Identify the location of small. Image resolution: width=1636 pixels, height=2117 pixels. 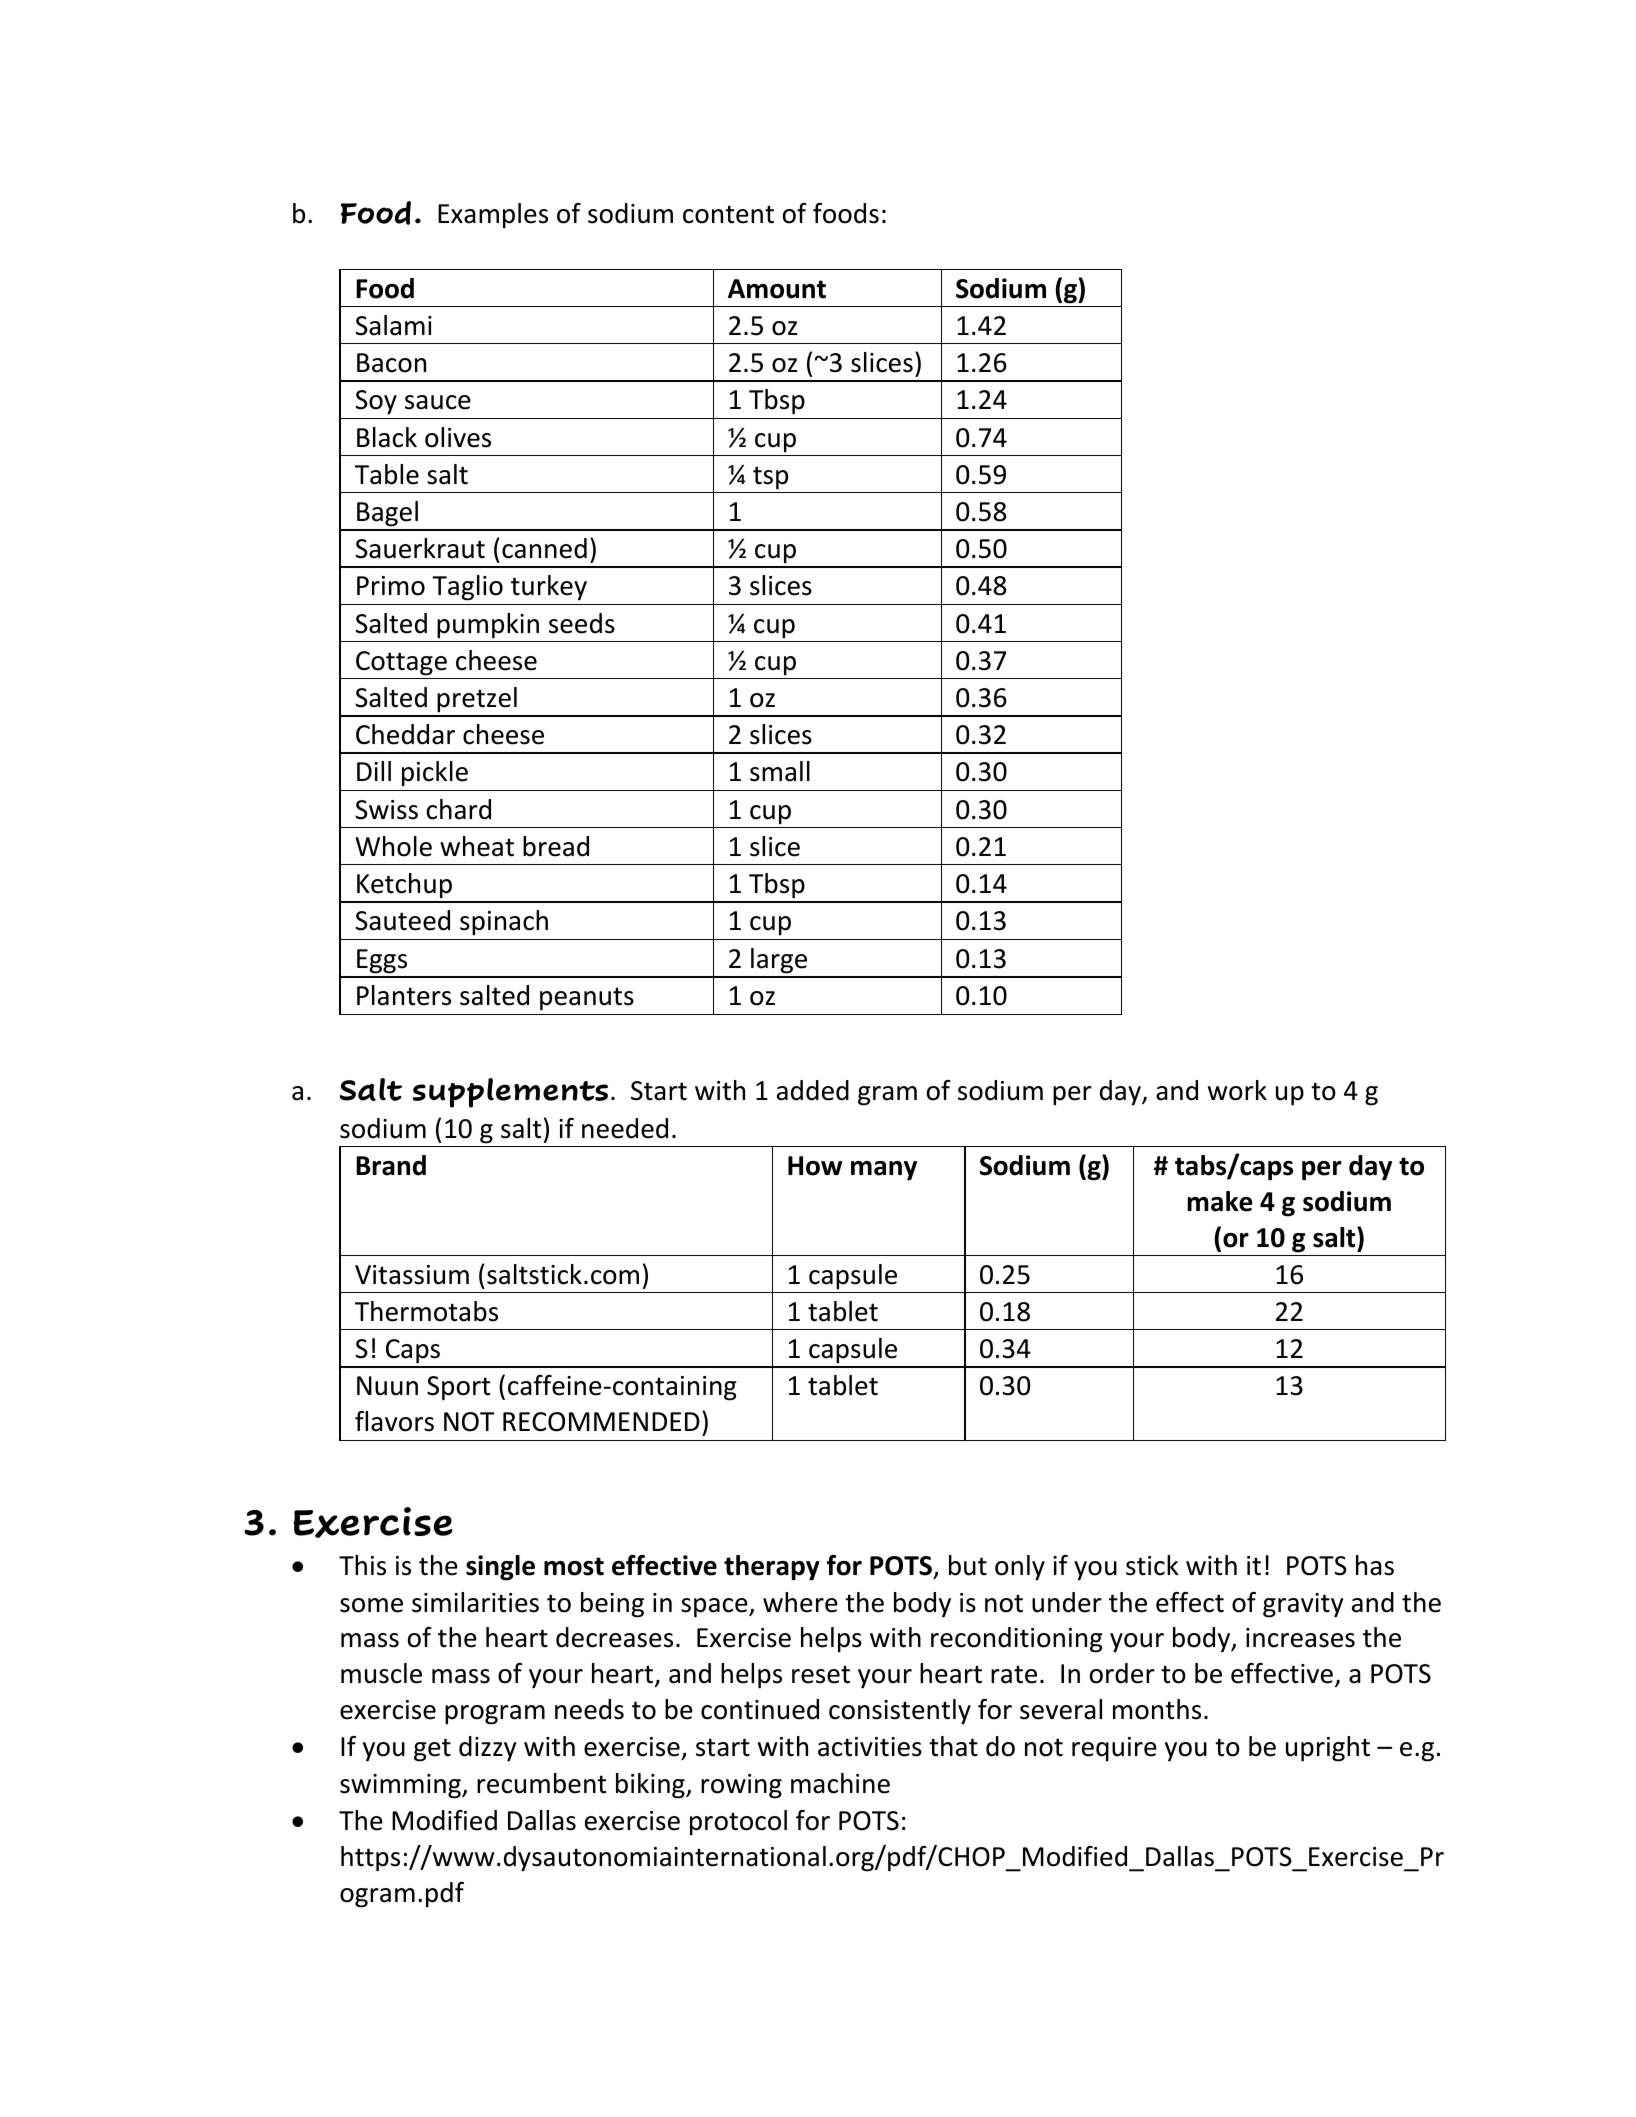
(780, 771).
